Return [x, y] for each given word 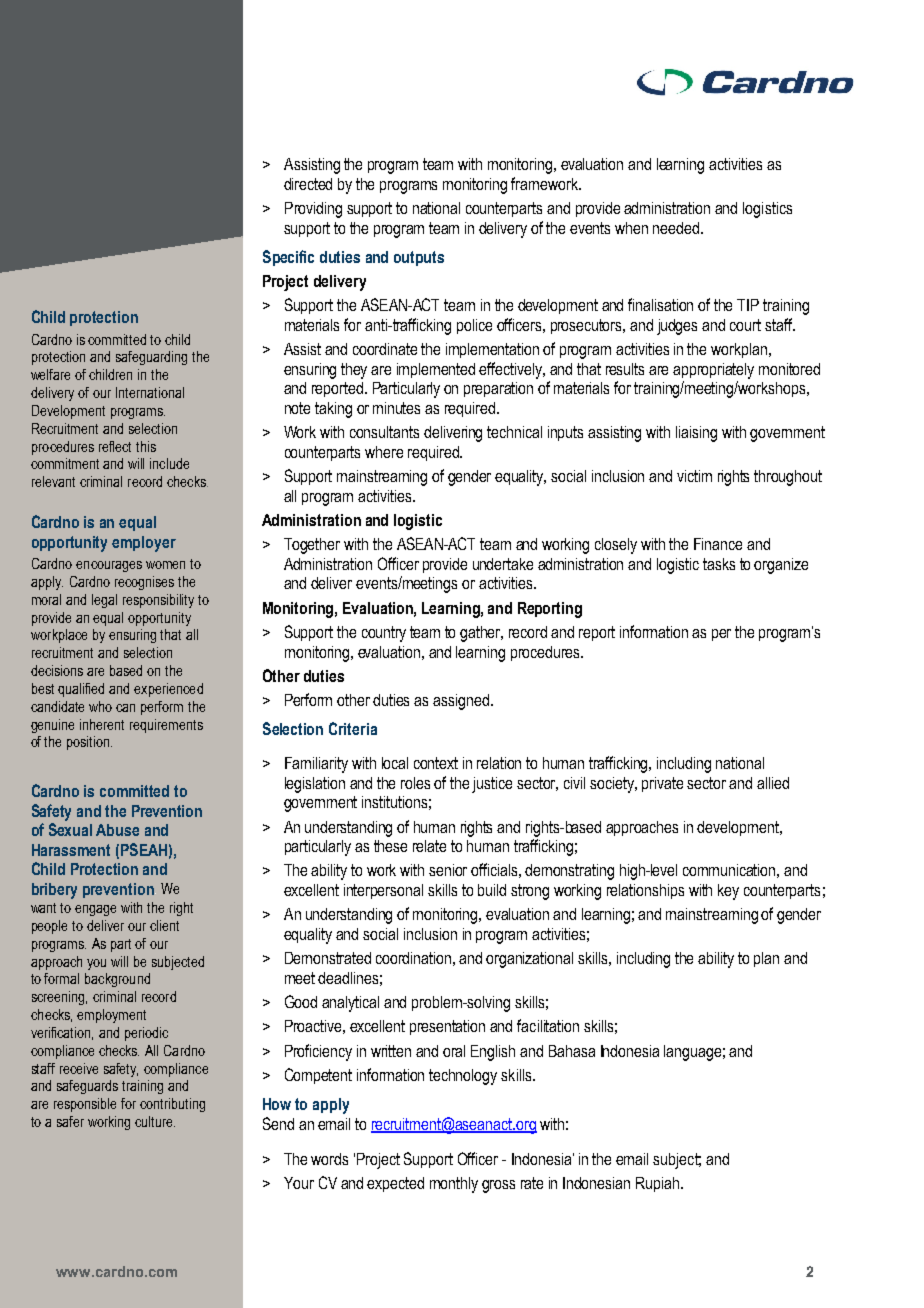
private [662, 784]
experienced [168, 690]
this [146, 446]
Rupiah [657, 1184]
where [384, 452]
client [164, 925]
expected [395, 1184]
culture [155, 1121]
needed [677, 228]
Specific [288, 258]
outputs [419, 258]
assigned [461, 702]
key [728, 892]
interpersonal [383, 891]
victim [694, 476]
